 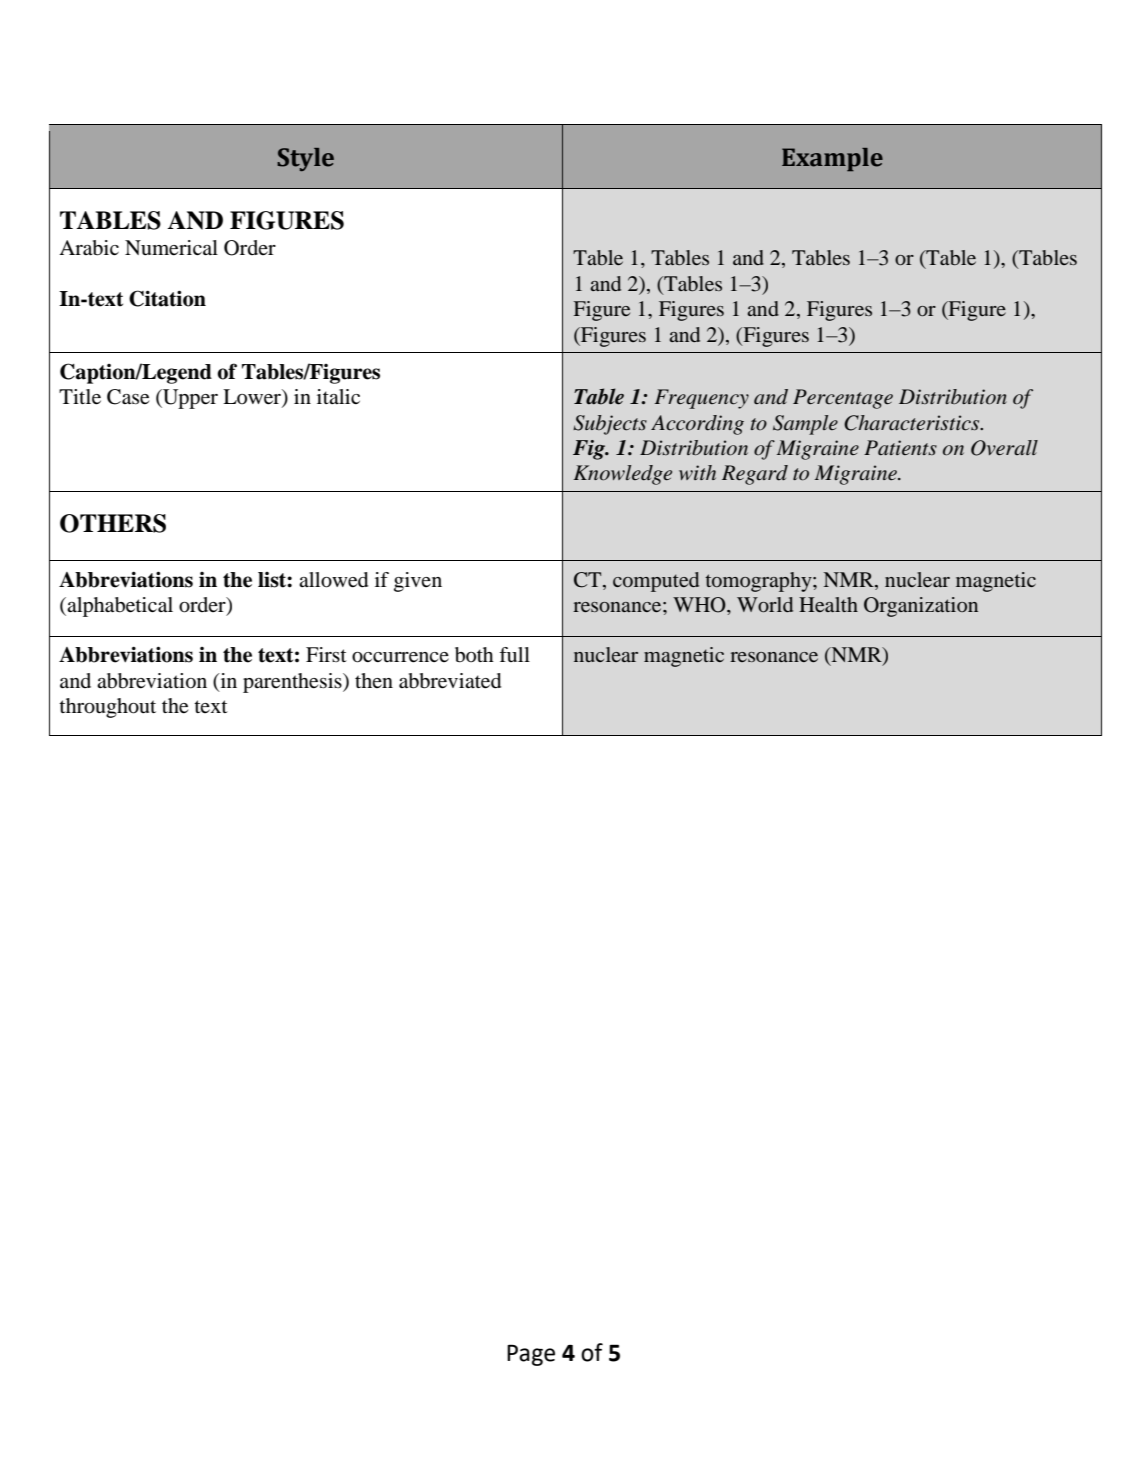 I want to click on Example, so click(x=832, y=159).
